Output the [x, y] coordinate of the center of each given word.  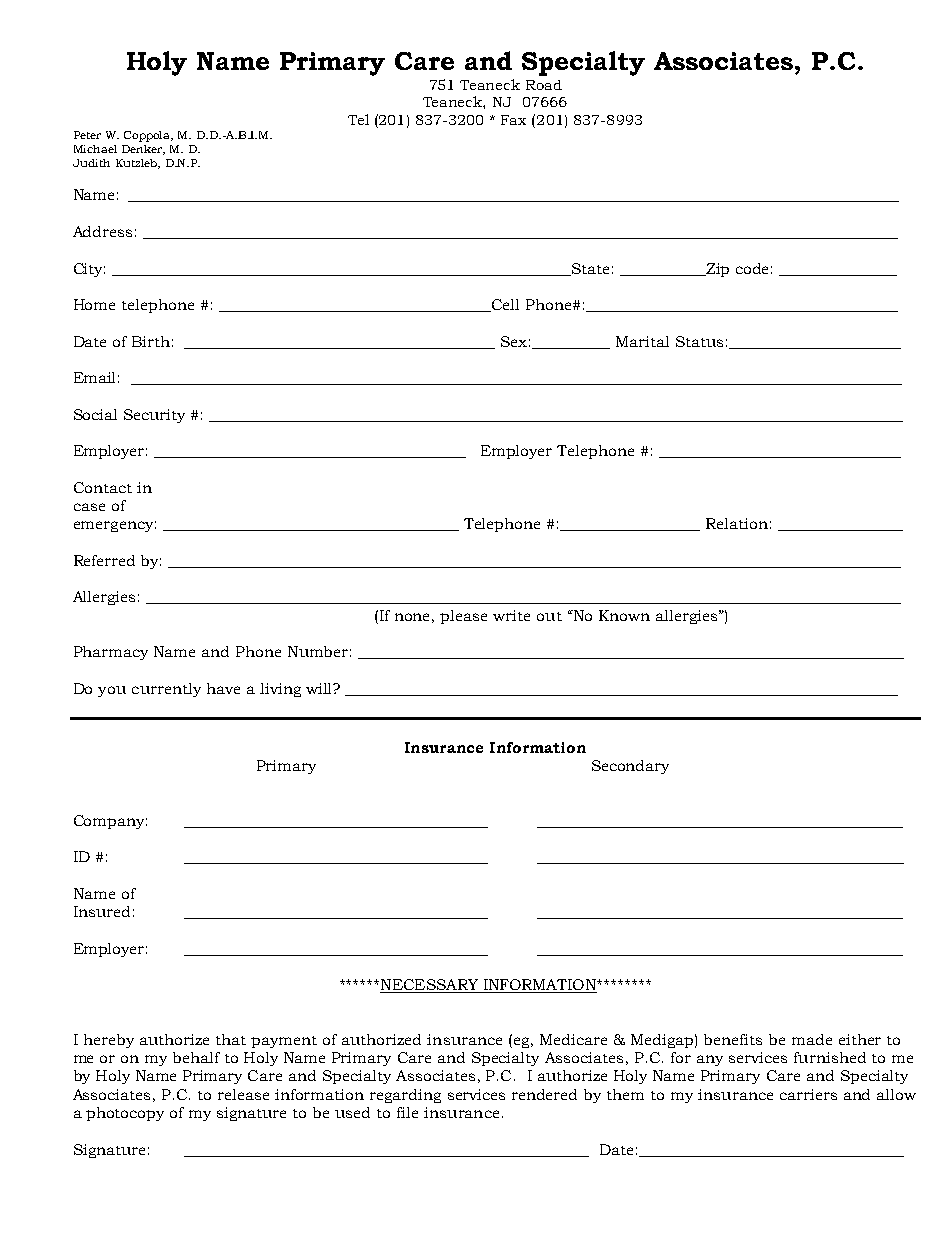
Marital [642, 341]
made [812, 1039]
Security [154, 416]
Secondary [630, 767]
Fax [513, 120]
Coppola [148, 136]
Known [624, 615]
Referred [104, 560]
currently [166, 690]
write [511, 615]
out [549, 616]
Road [544, 85]
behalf [196, 1057]
